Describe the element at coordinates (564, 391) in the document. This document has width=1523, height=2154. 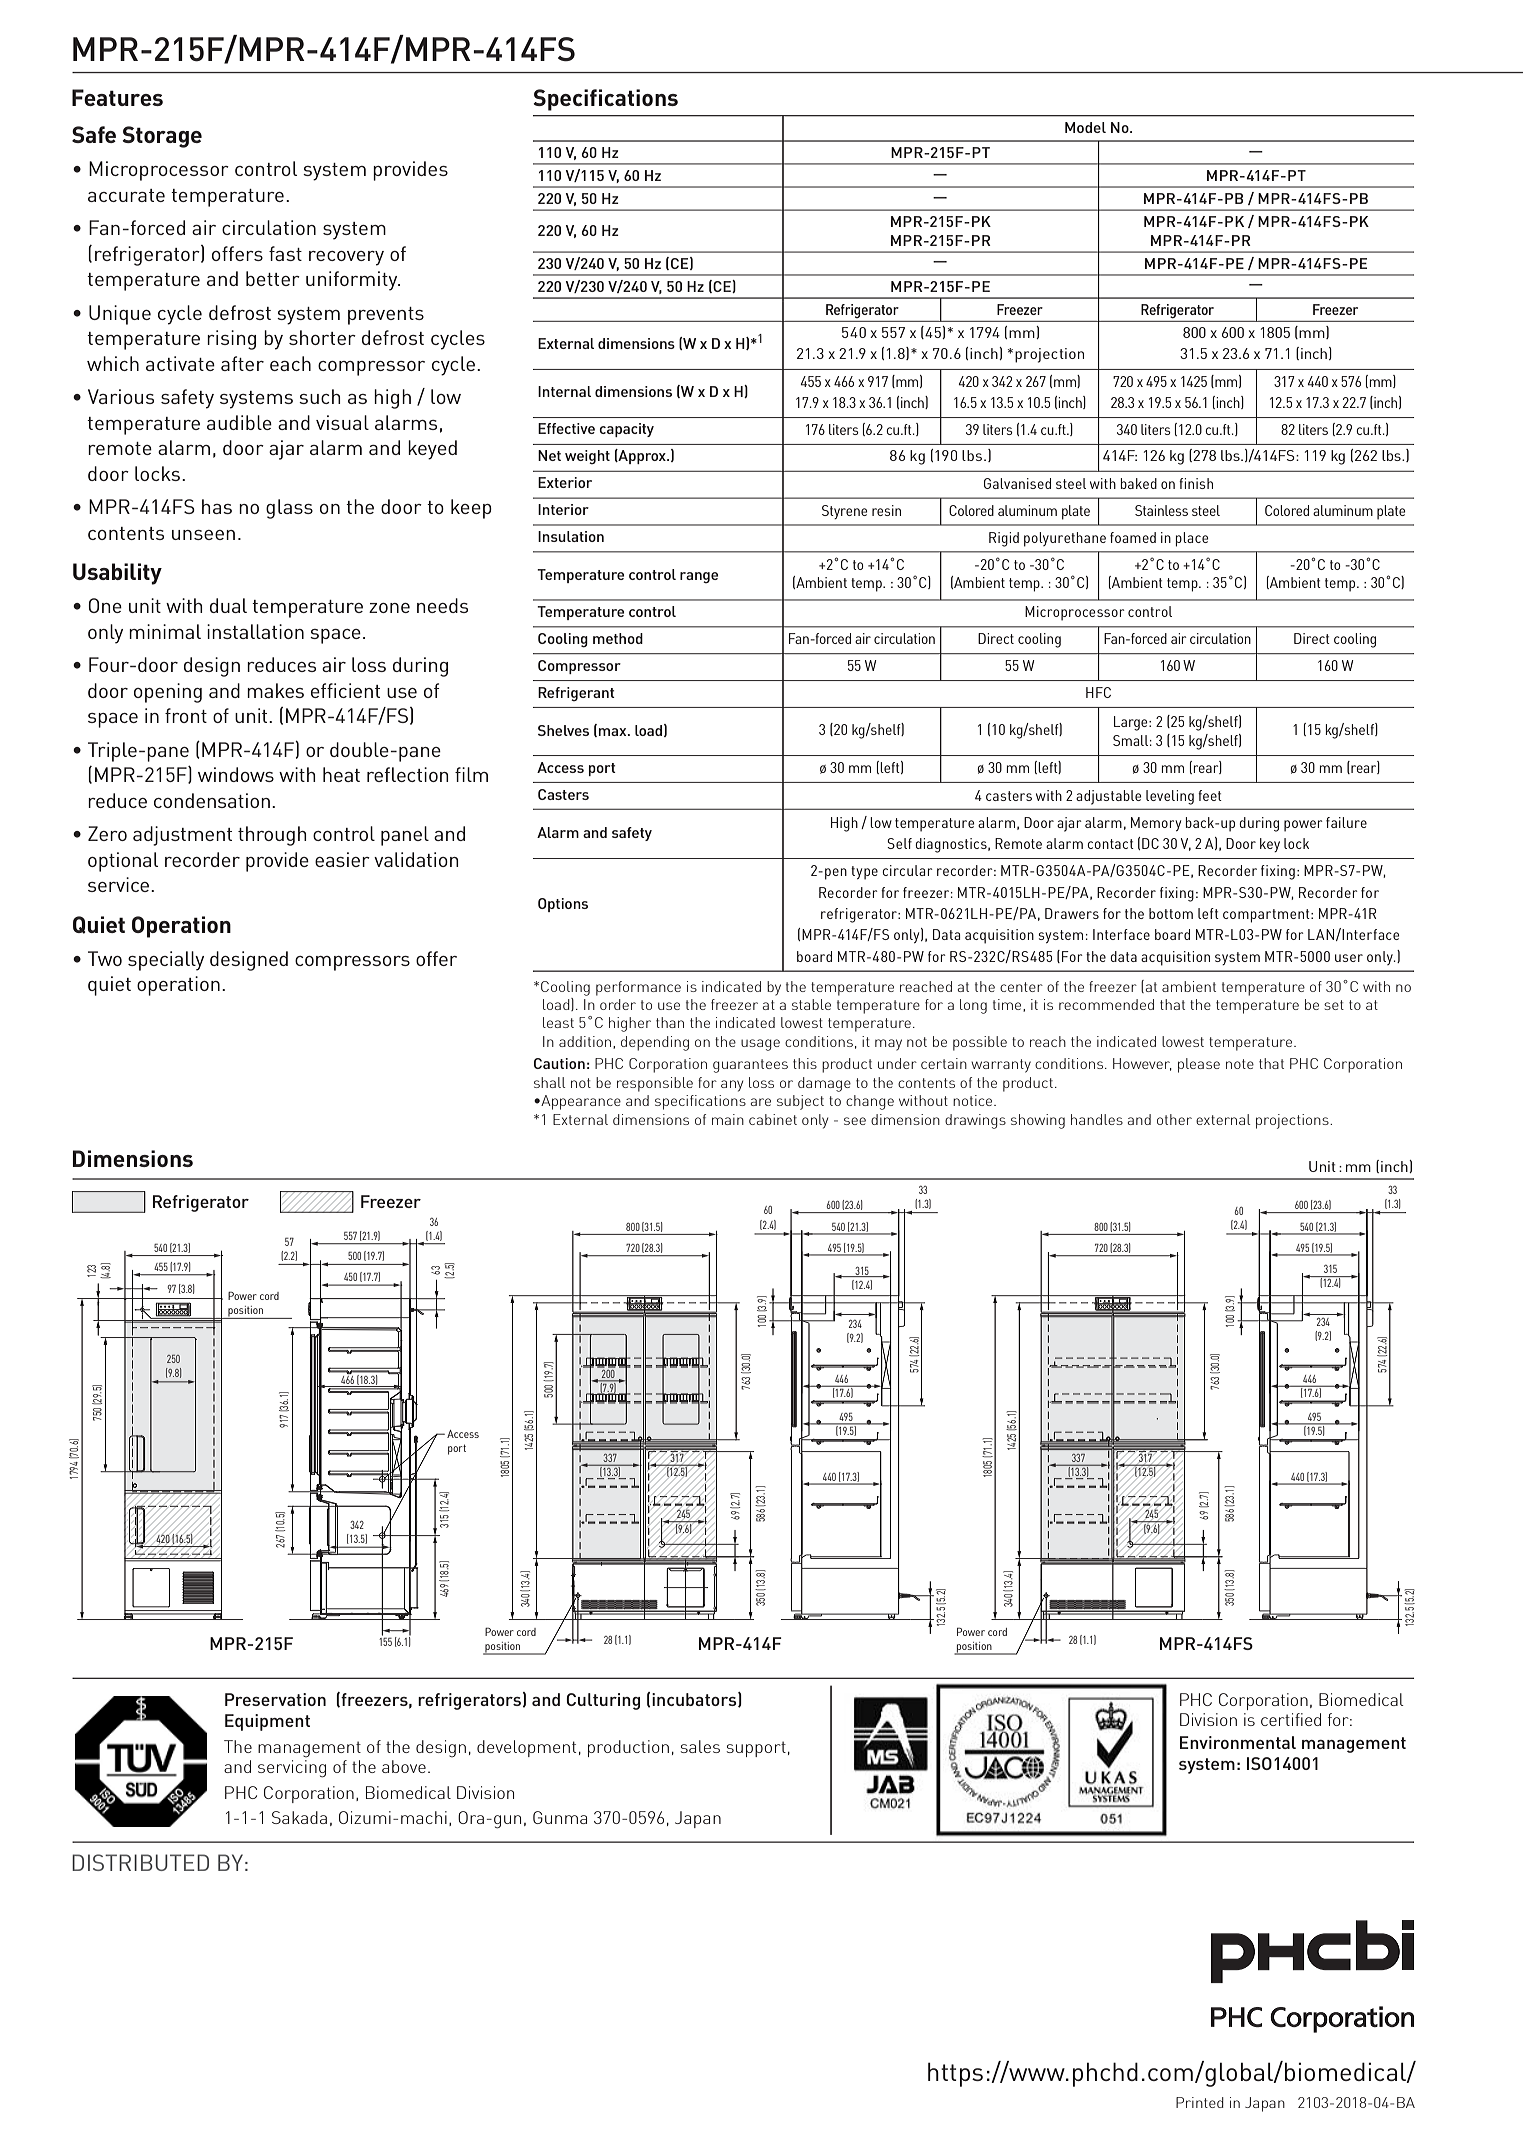
I see `Internal` at that location.
